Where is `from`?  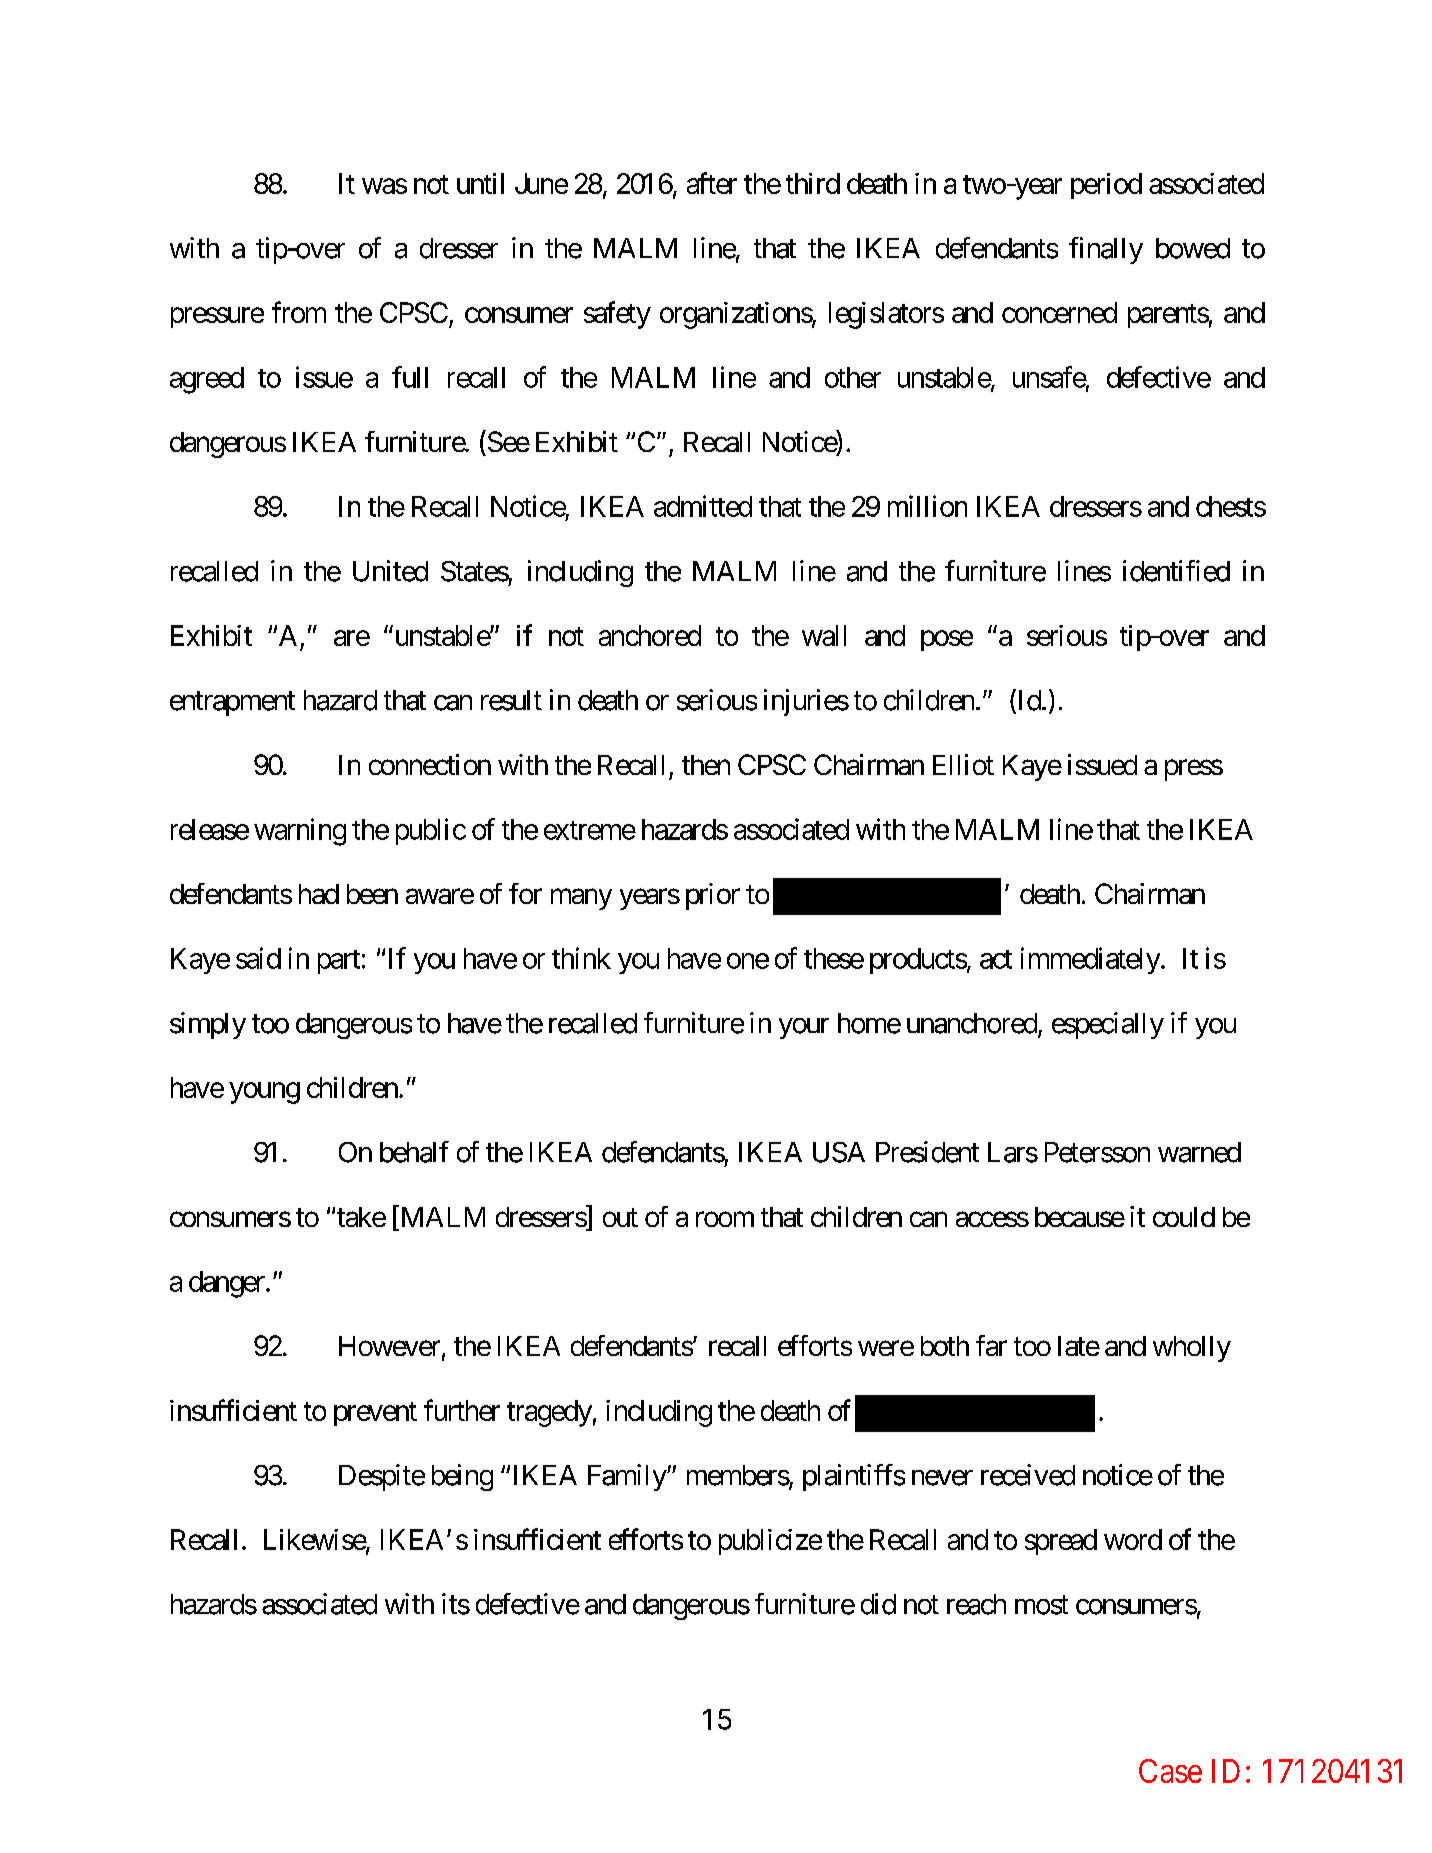 from is located at coordinates (299, 312).
